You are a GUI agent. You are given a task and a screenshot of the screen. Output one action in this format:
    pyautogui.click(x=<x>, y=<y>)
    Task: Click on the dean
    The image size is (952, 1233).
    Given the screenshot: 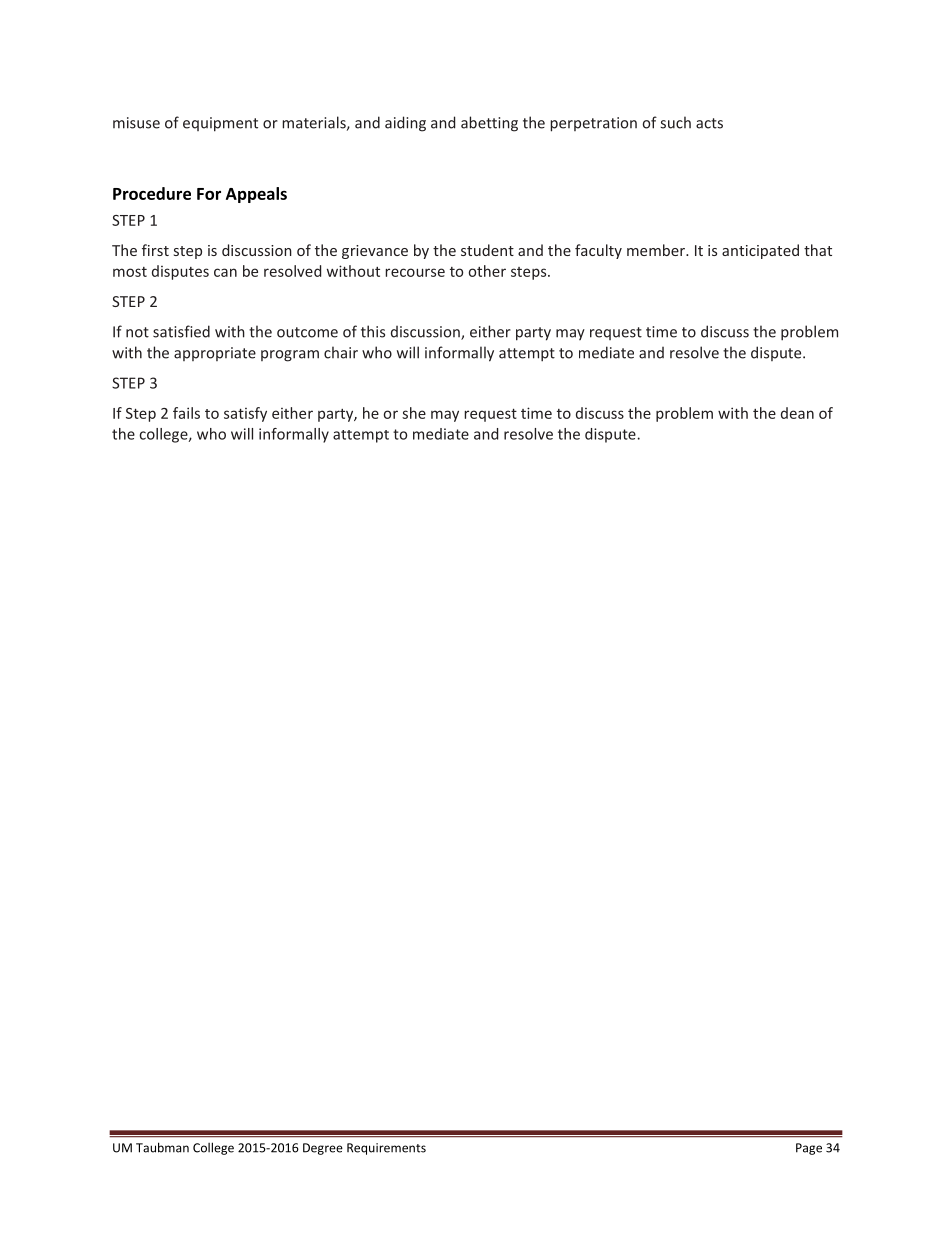 What is the action you would take?
    pyautogui.click(x=797, y=413)
